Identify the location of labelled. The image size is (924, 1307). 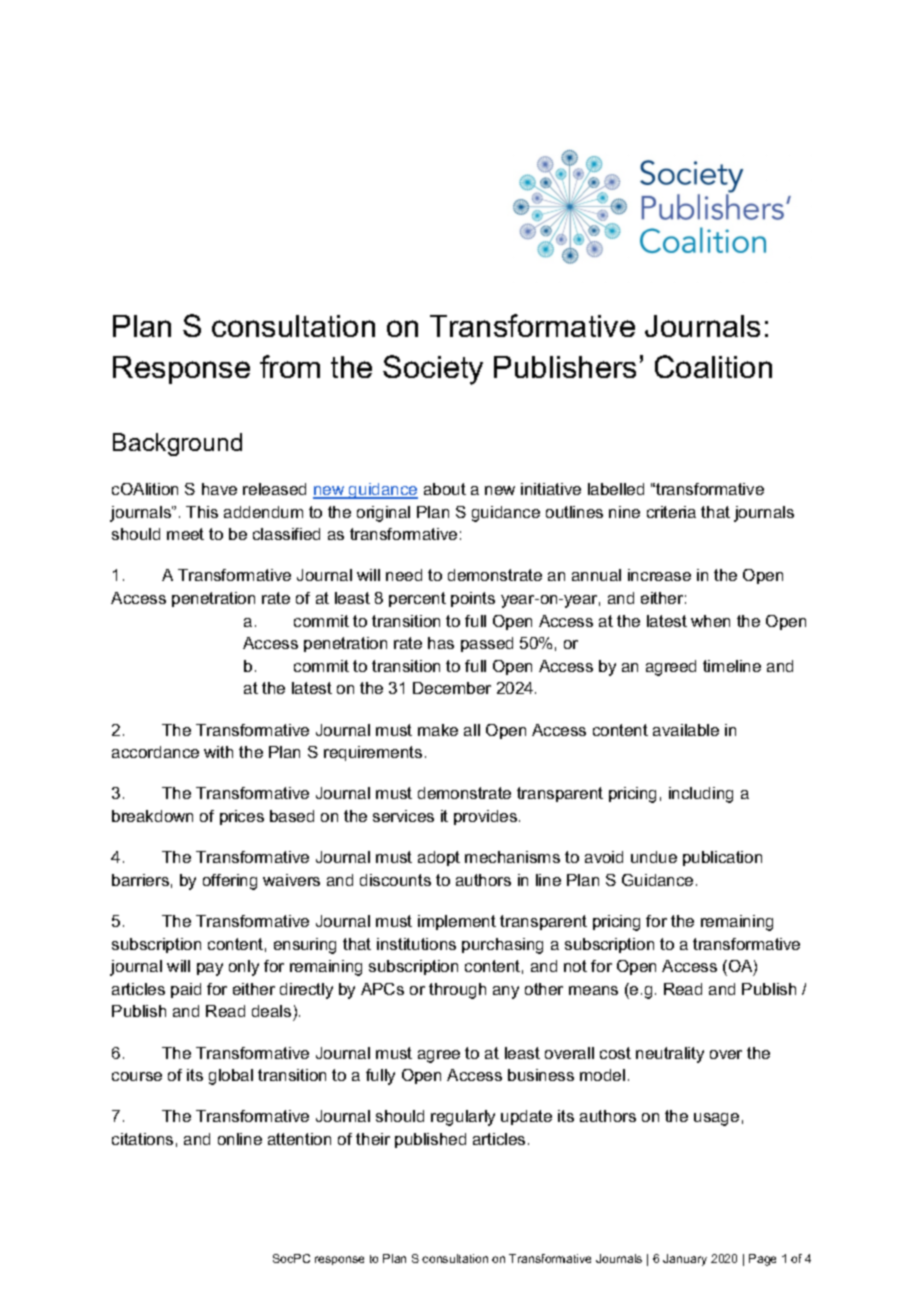
(616, 489).
